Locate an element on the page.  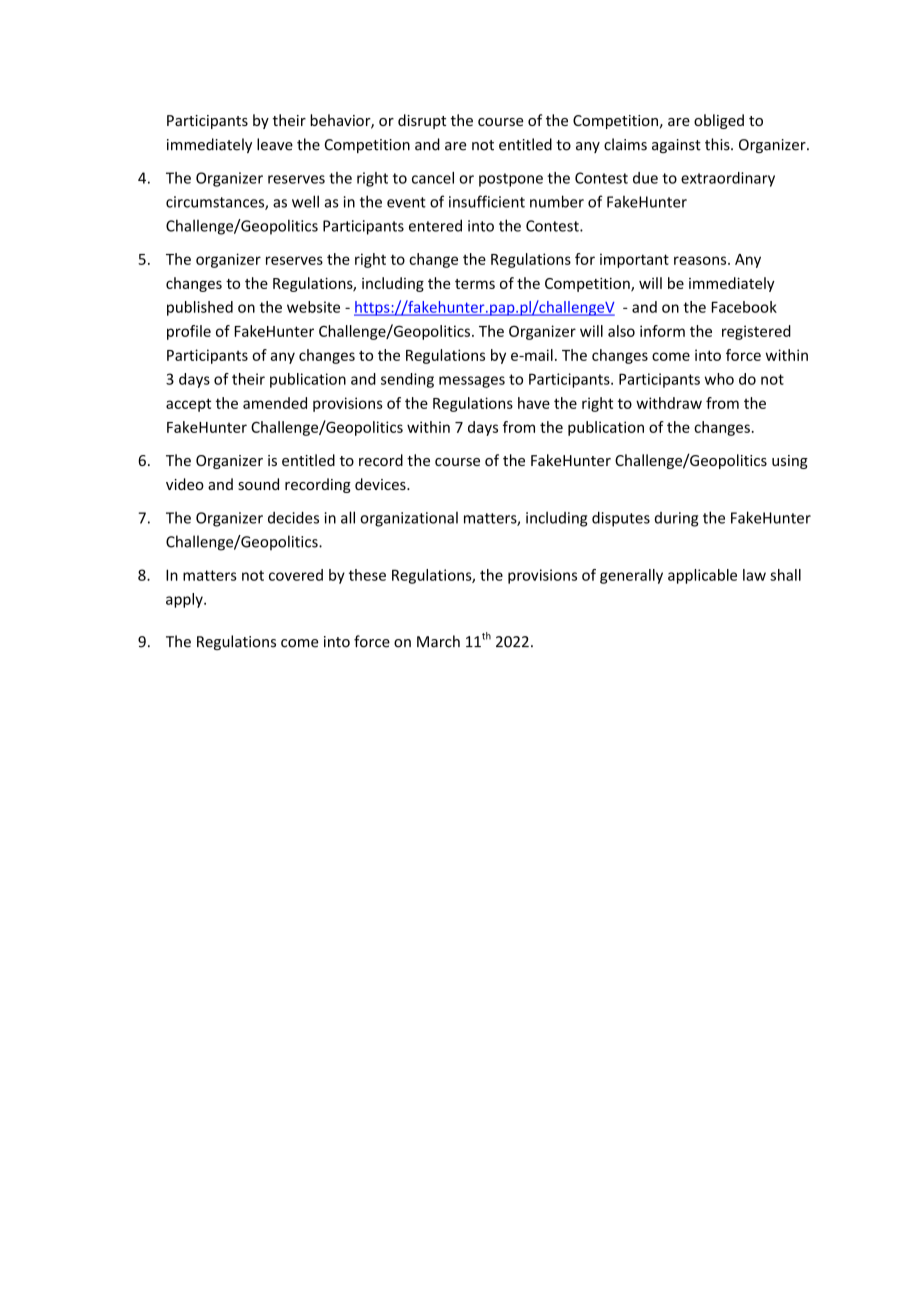
apply is located at coordinates (185, 600).
